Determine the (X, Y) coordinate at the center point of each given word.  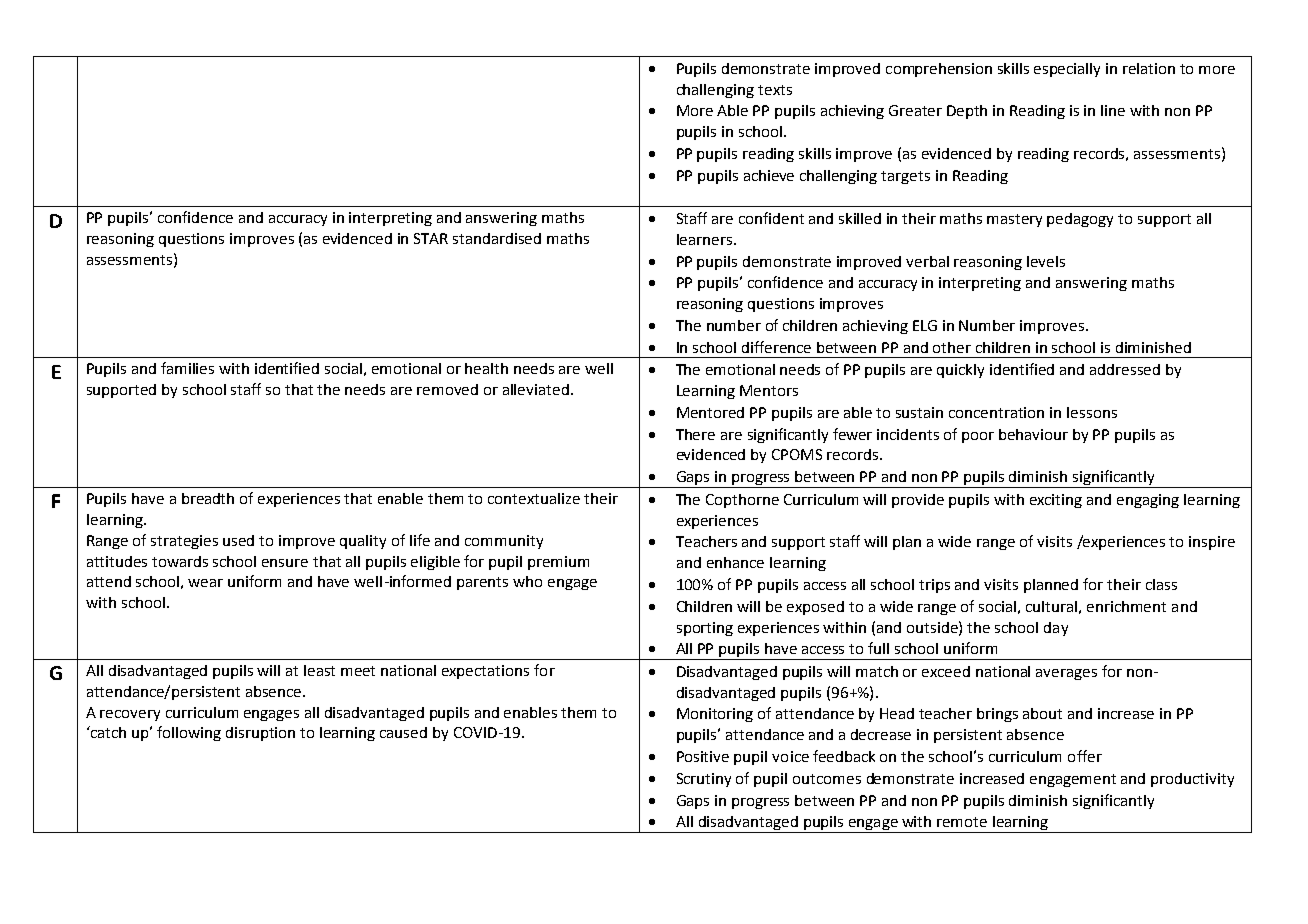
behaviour (1033, 434)
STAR (431, 238)
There (695, 434)
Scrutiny (704, 780)
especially (1067, 70)
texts (775, 90)
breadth (208, 498)
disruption (260, 734)
